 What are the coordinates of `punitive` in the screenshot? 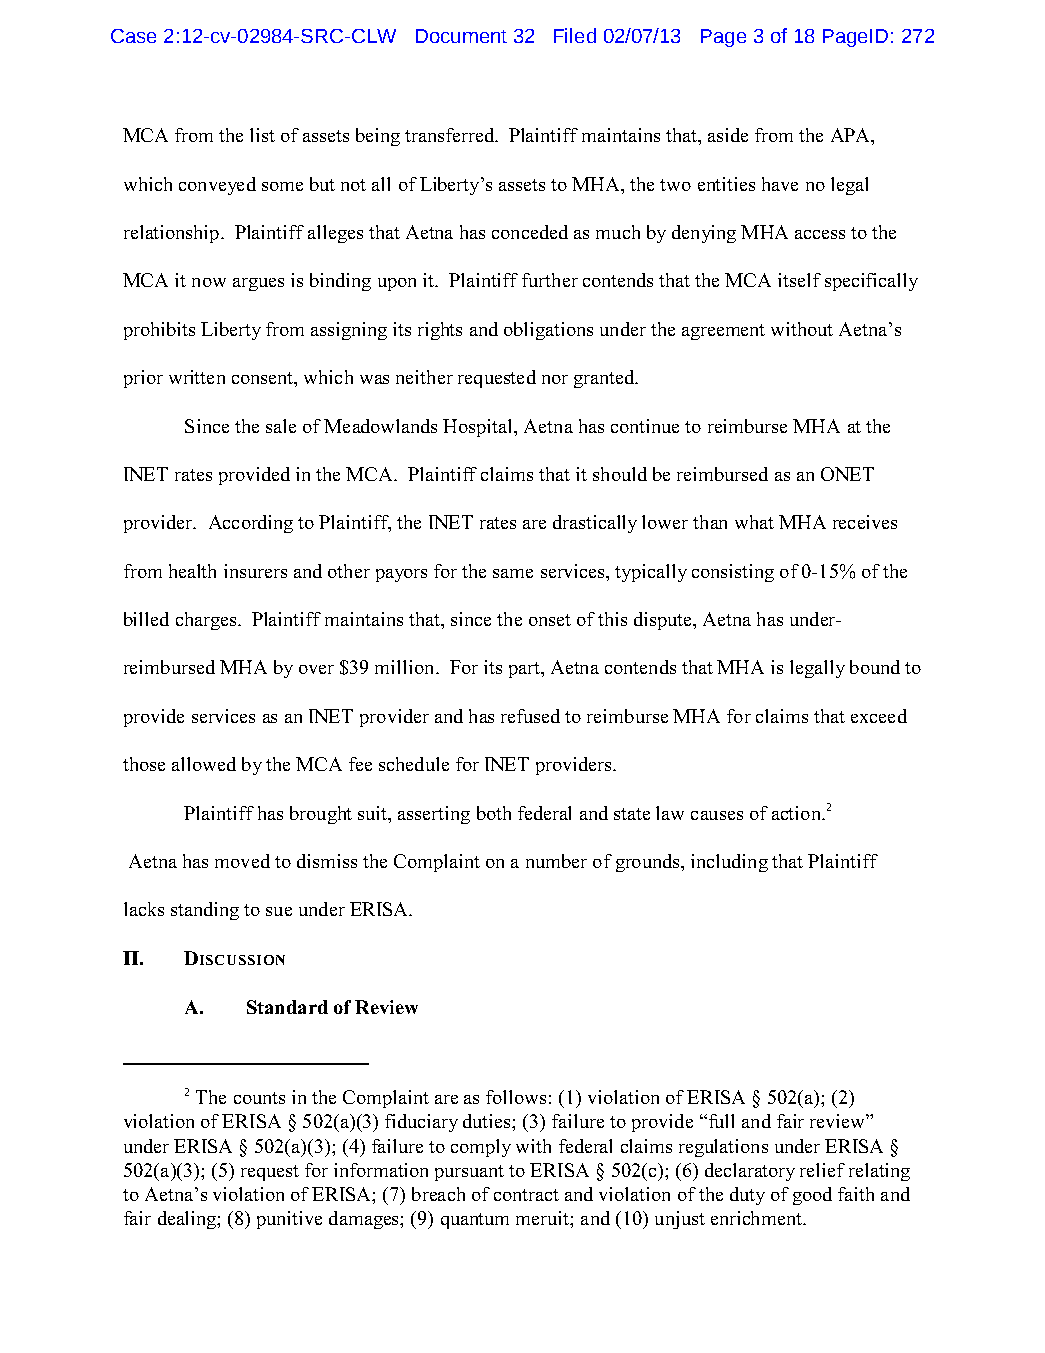 It's located at (289, 1220).
